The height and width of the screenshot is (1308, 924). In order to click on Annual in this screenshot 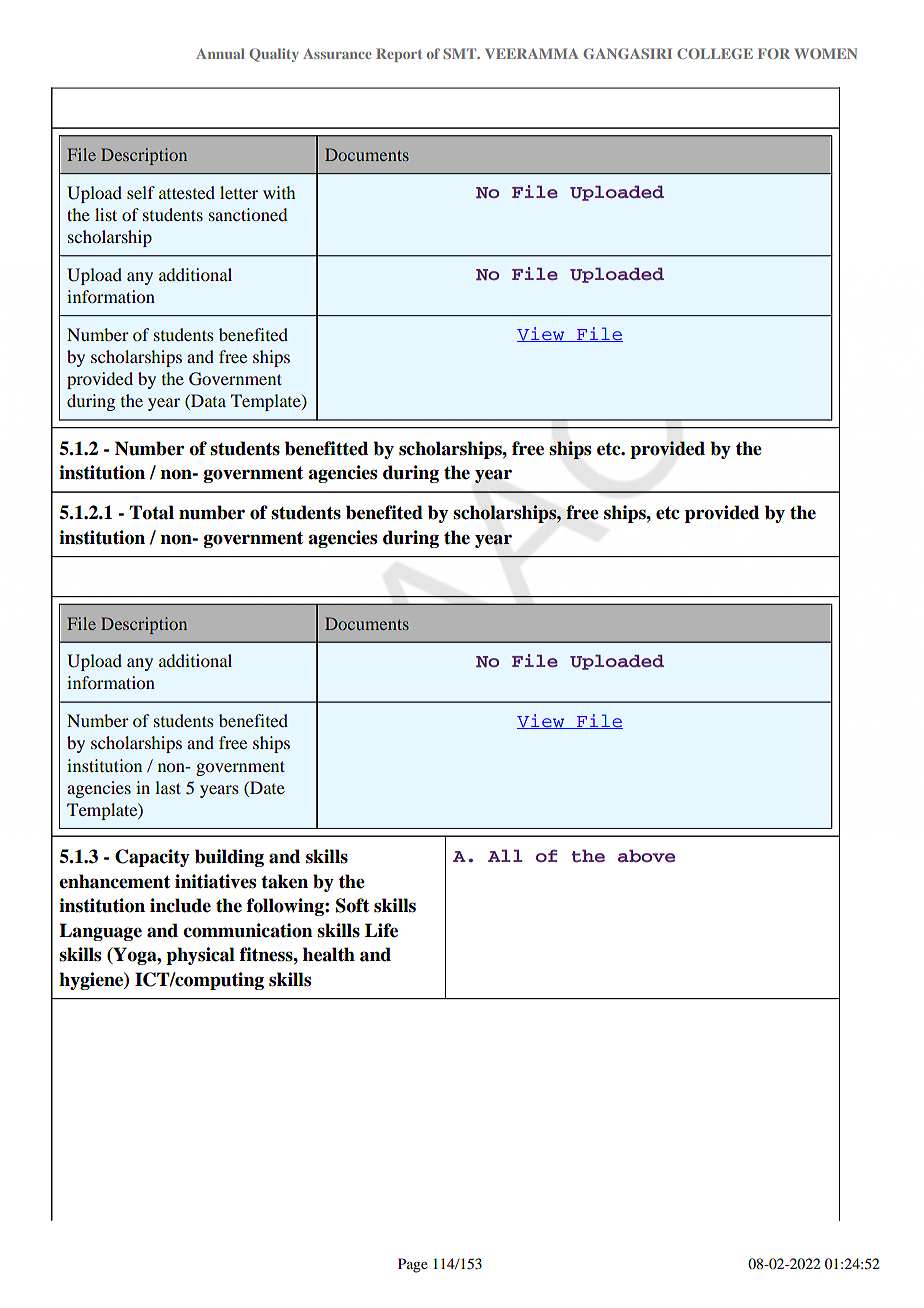, I will do `click(220, 53)`.
